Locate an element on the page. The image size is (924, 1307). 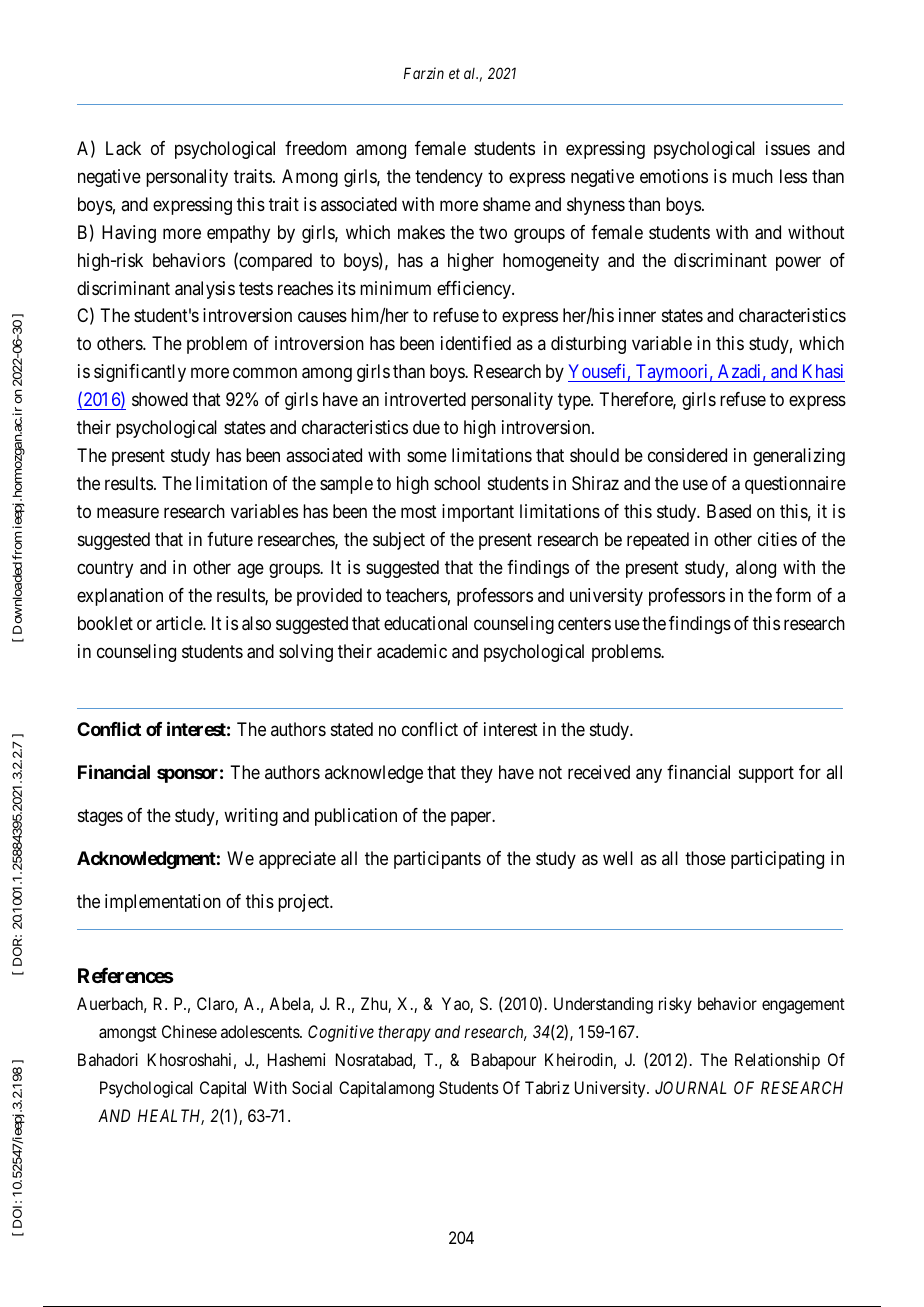
much is located at coordinates (752, 176).
